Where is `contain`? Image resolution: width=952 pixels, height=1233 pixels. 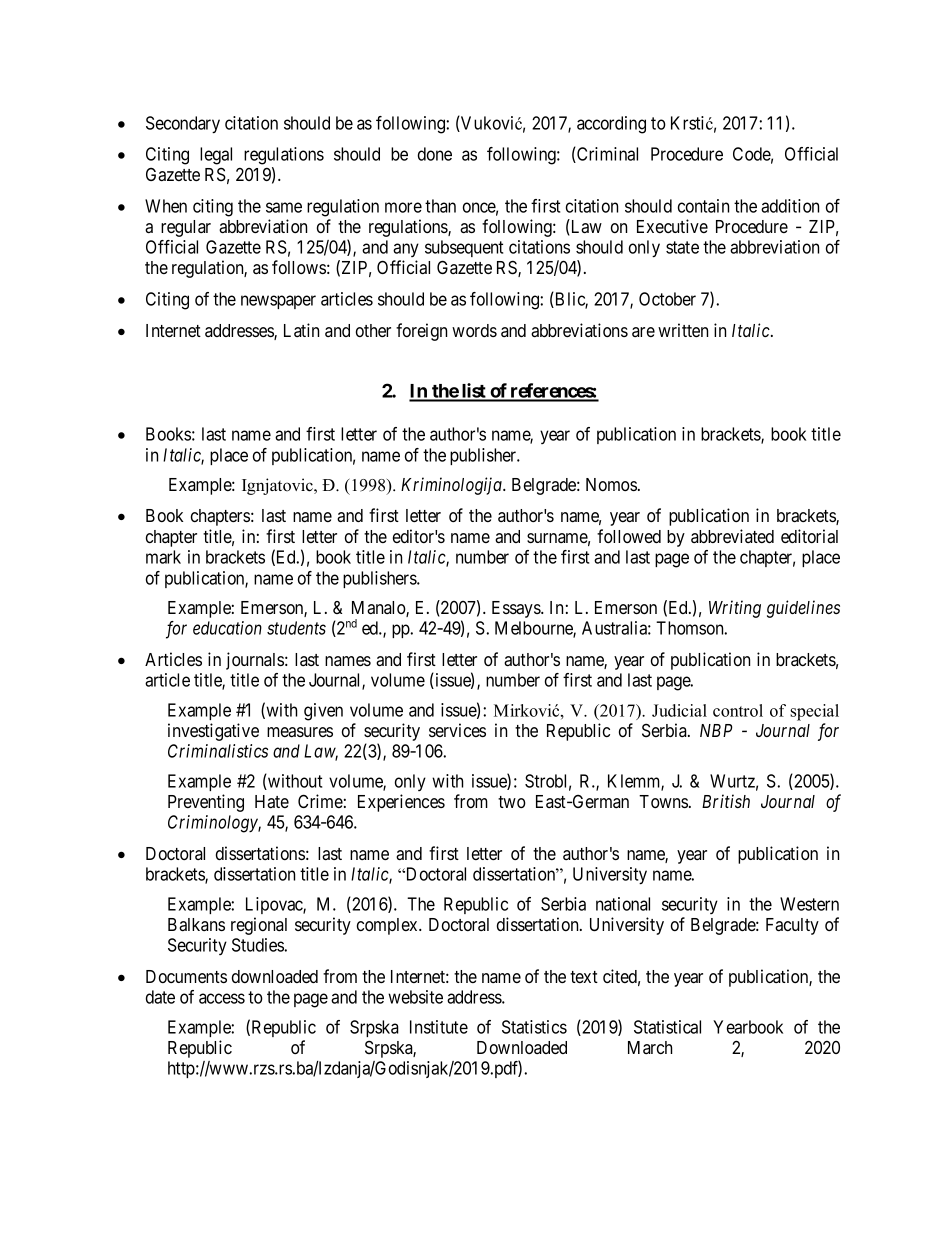 contain is located at coordinates (703, 206).
